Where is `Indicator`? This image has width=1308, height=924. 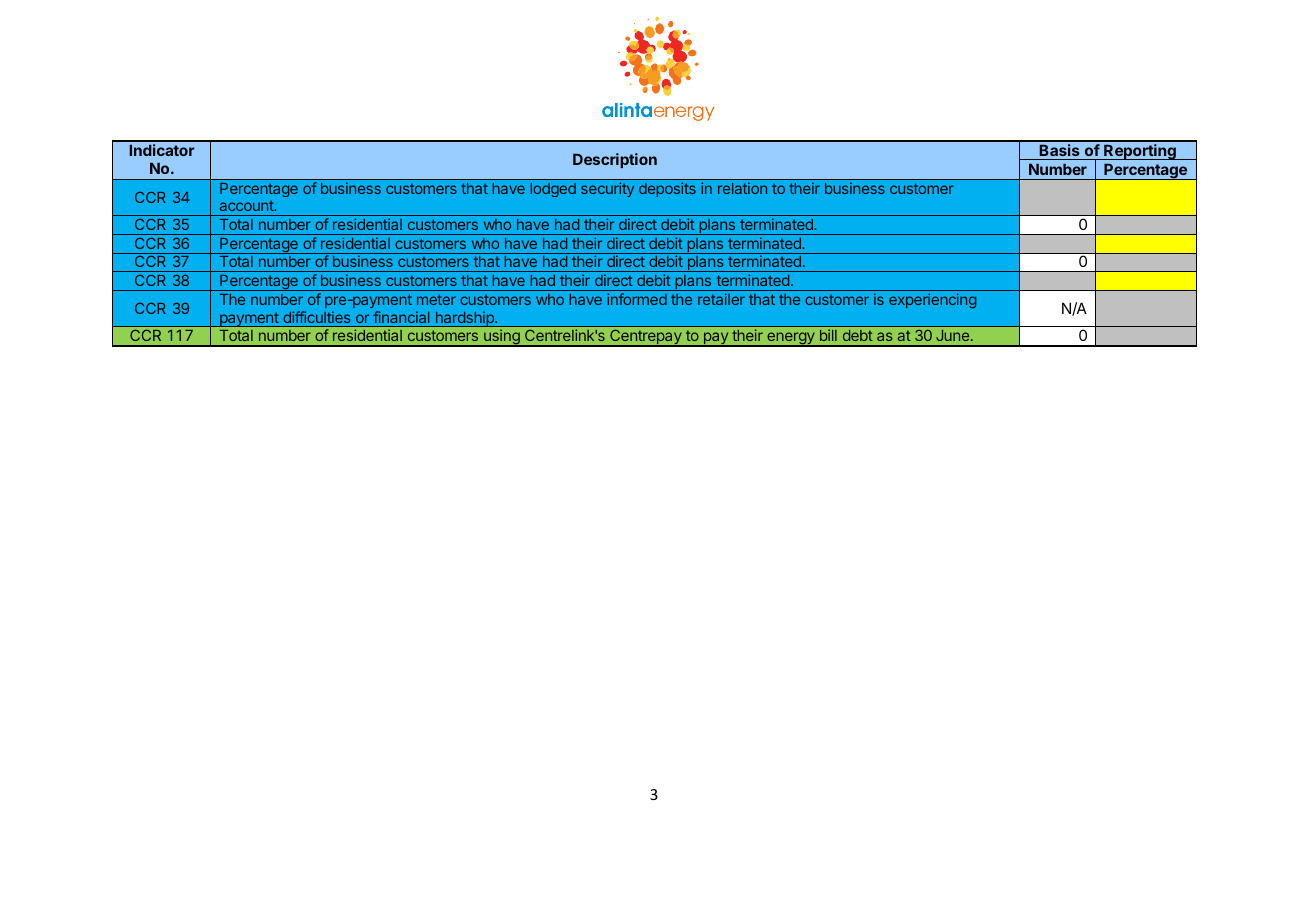
Indicator is located at coordinates (162, 150).
